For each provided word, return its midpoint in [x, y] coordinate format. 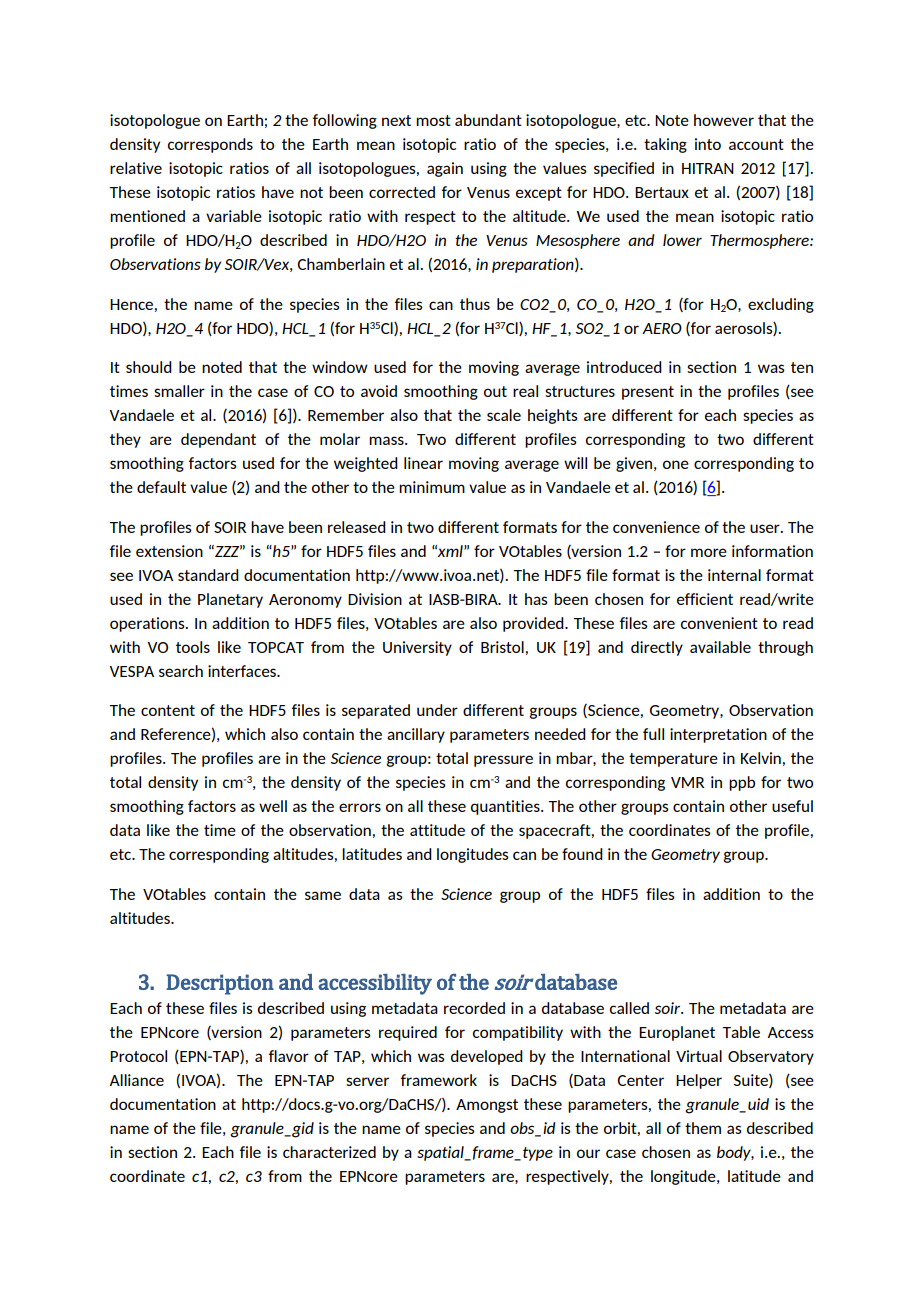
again [445, 169]
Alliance [136, 1080]
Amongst [487, 1106]
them [703, 1128]
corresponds [210, 145]
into [708, 144]
